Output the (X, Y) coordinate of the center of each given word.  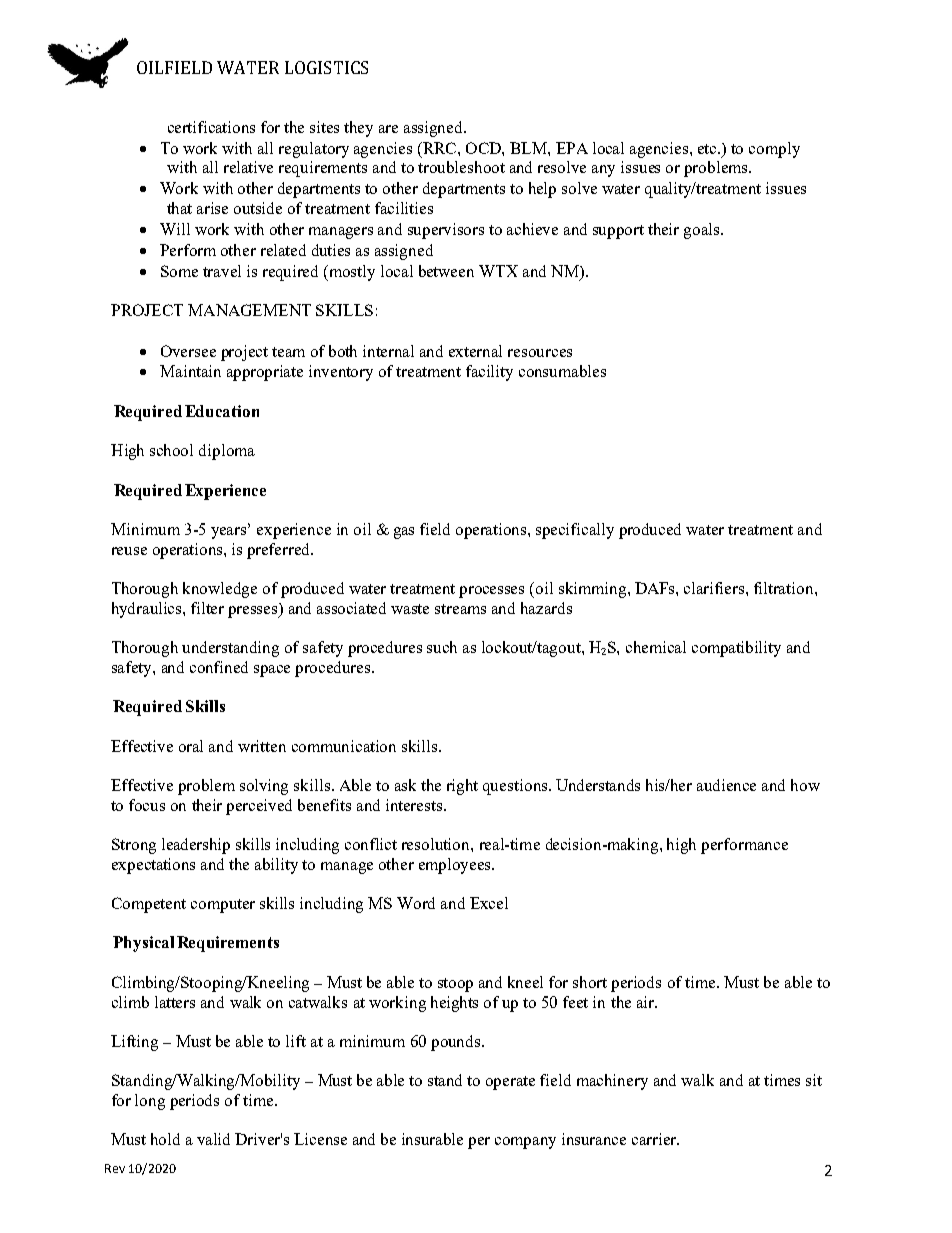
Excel (489, 903)
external (475, 351)
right (462, 787)
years (230, 533)
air (647, 1002)
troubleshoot (461, 167)
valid (213, 1139)
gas (404, 533)
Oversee (188, 351)
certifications (211, 127)
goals (703, 231)
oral (191, 746)
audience (726, 785)
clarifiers (715, 588)
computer (223, 906)
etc (708, 149)
